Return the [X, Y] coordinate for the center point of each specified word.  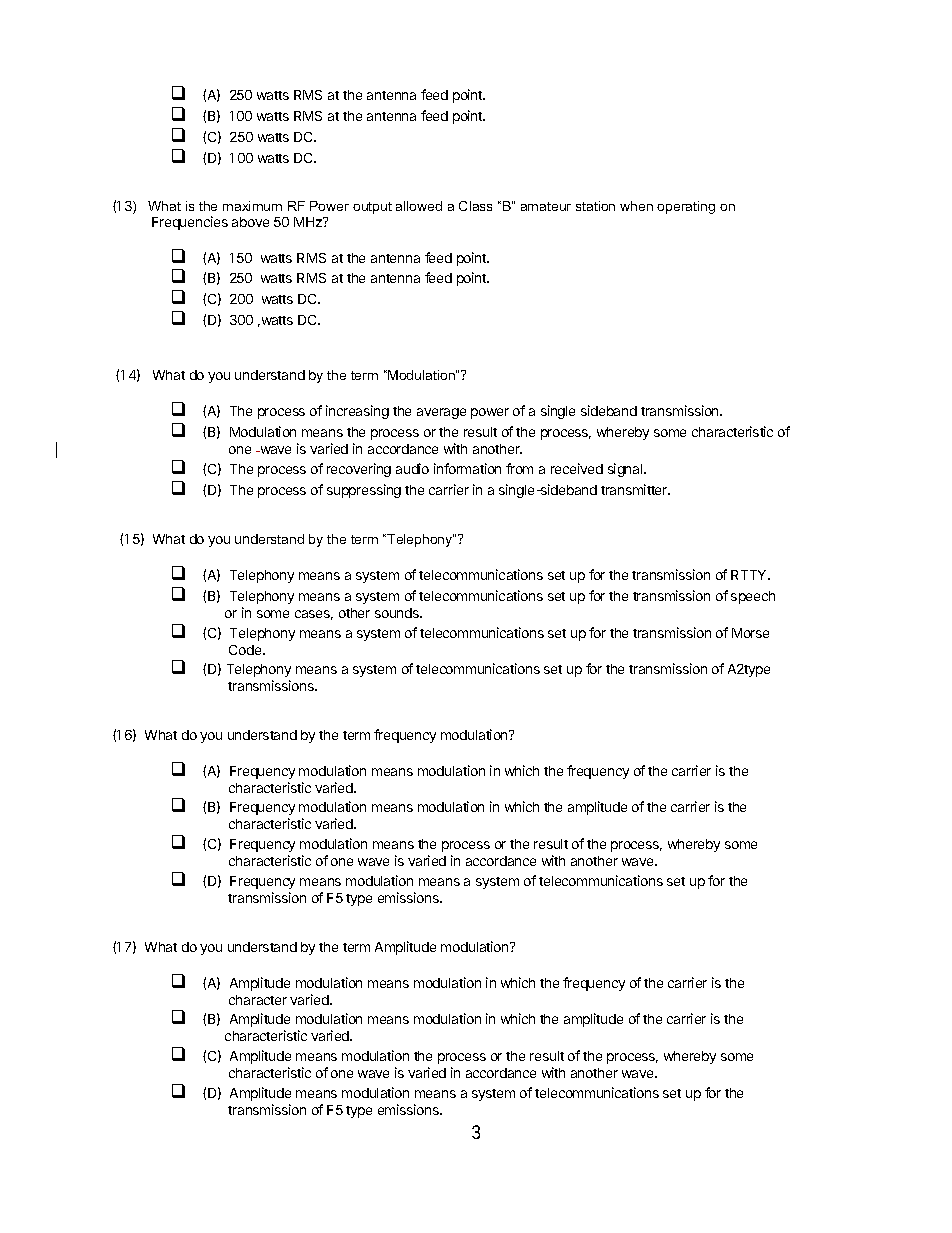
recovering [359, 470]
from [519, 468]
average [441, 413]
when [636, 206]
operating [686, 207]
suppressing [364, 491]
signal [626, 470]
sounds [398, 613]
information [467, 468]
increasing [357, 412]
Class [475, 206]
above [250, 222]
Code [246, 650]
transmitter [635, 489]
